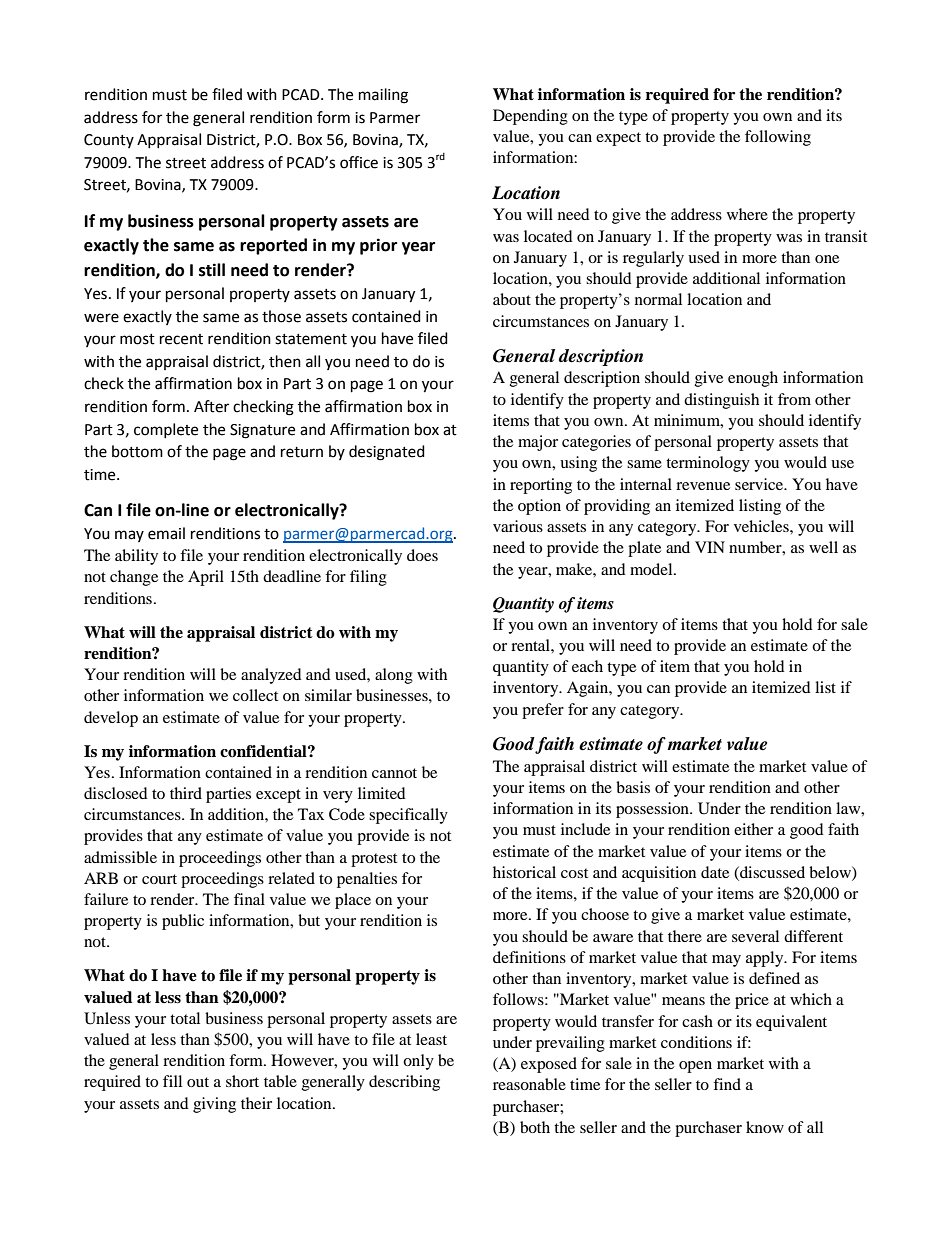 This screenshot has width=952, height=1233. Describe the element at coordinates (206, 578) in the screenshot. I see `April` at that location.
